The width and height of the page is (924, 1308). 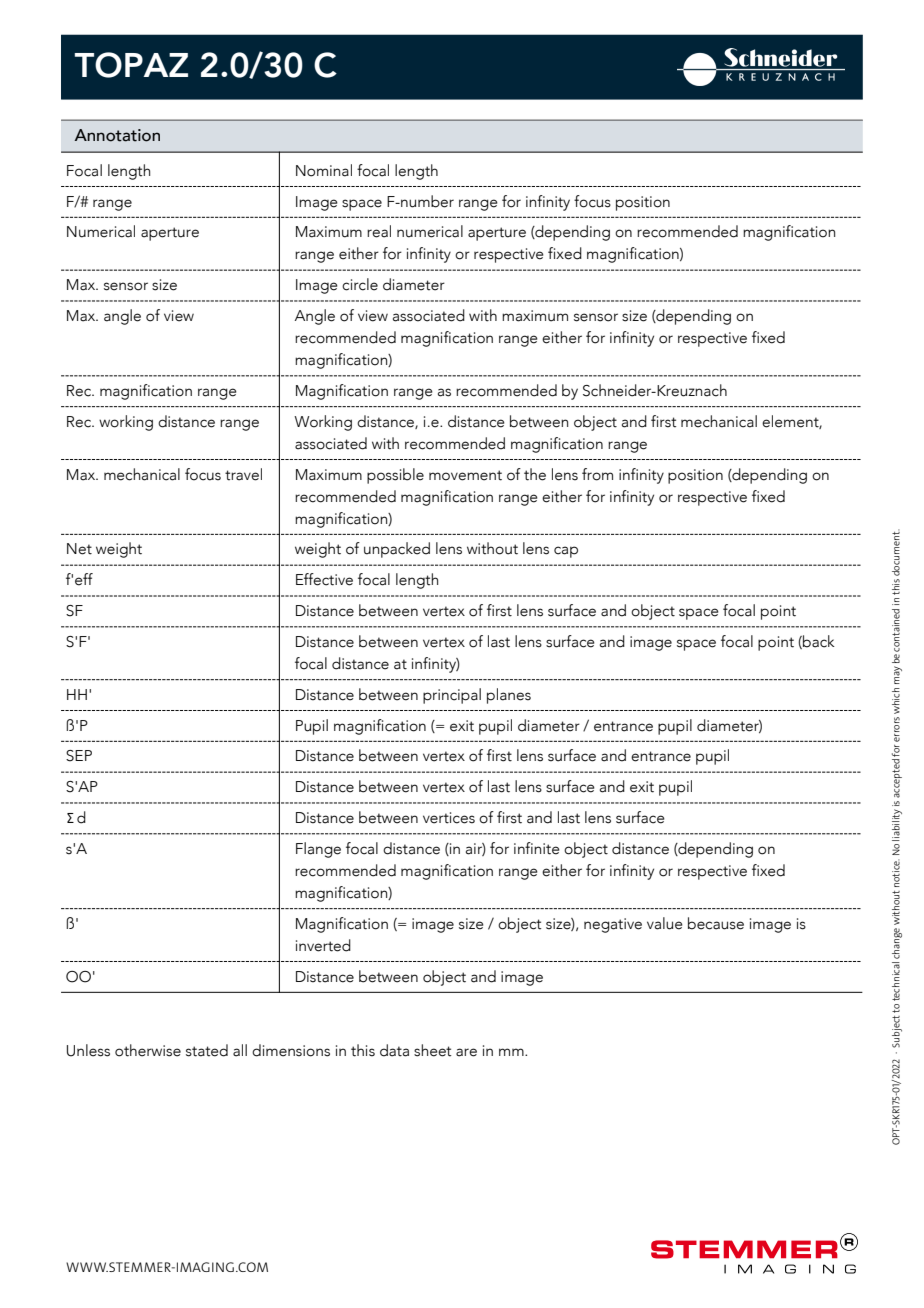 I want to click on TOPAZ, so click(x=131, y=65).
